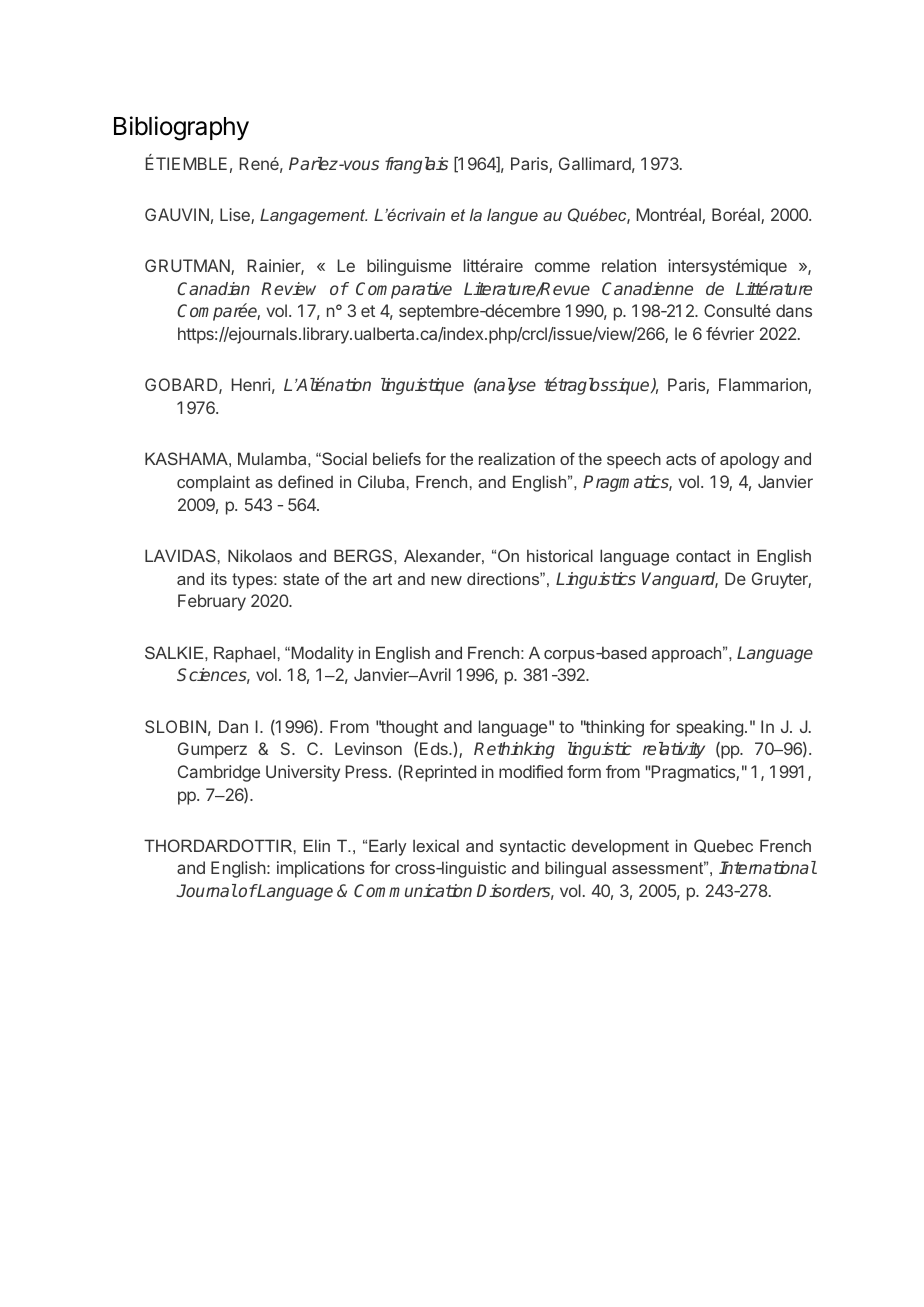 The image size is (924, 1307). Describe the element at coordinates (723, 846) in the screenshot. I see `Quebec` at that location.
